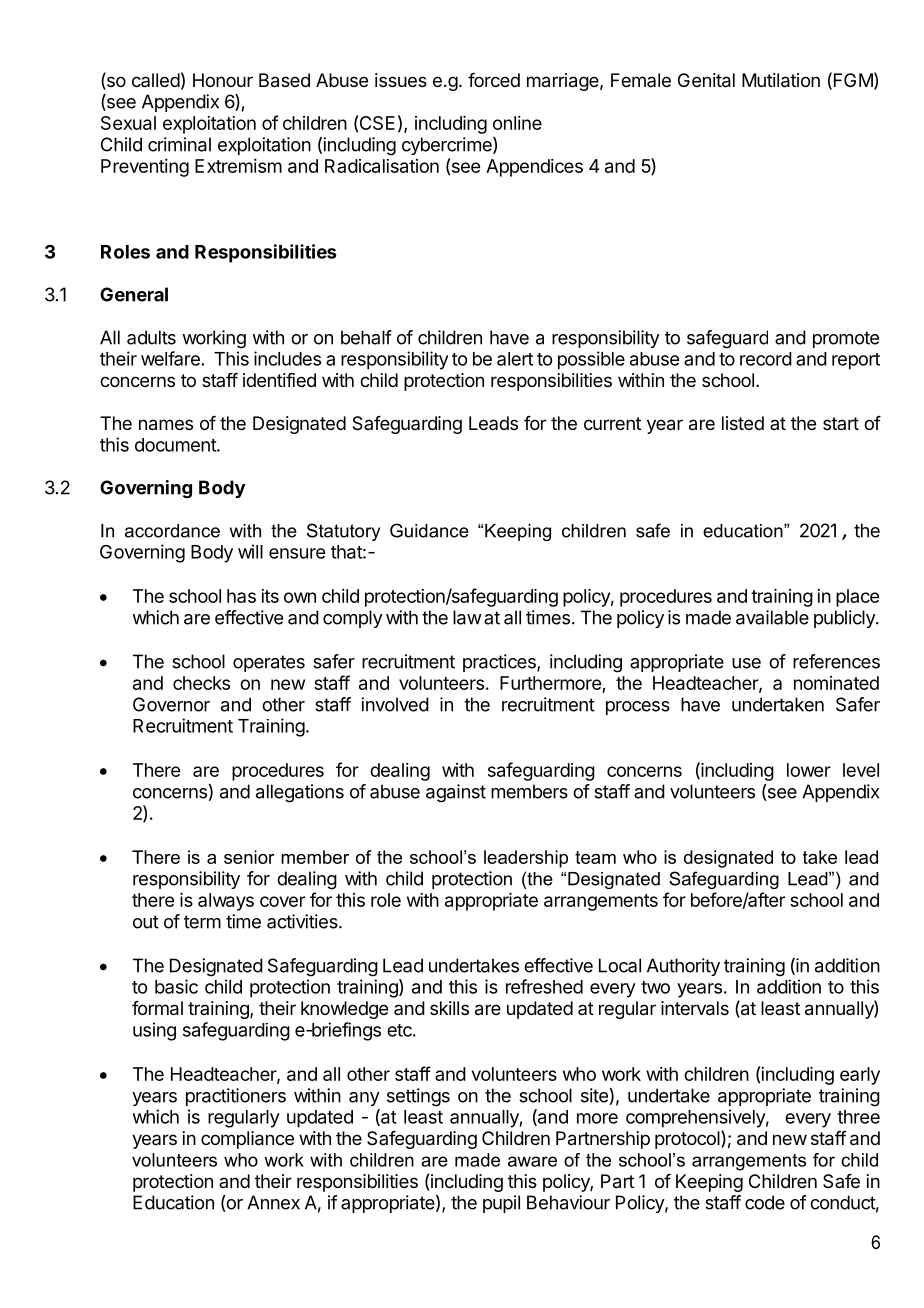 Image resolution: width=924 pixels, height=1308 pixels. What do you see at coordinates (247, 1140) in the document?
I see `compliance` at bounding box center [247, 1140].
